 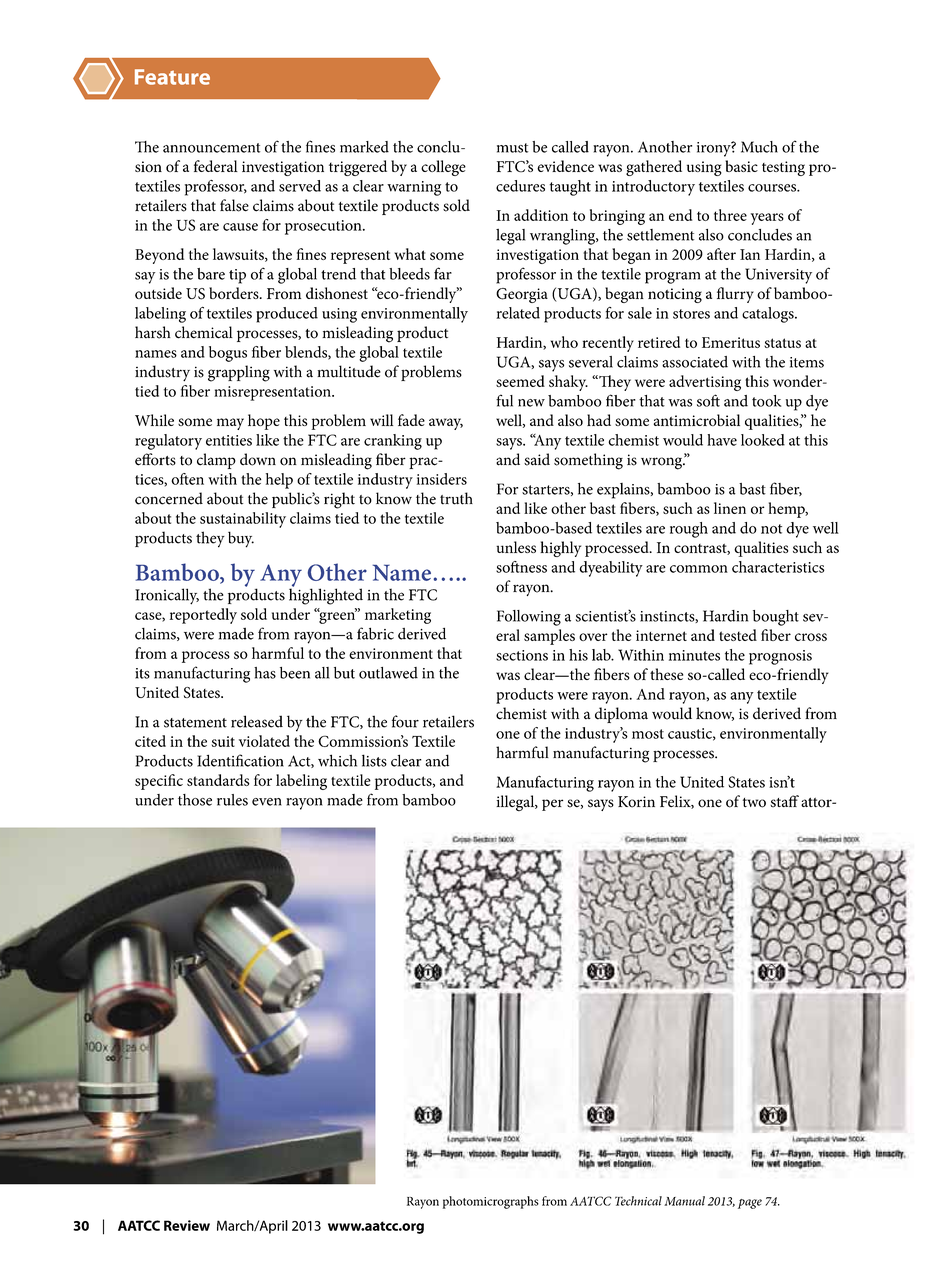 What do you see at coordinates (754, 803) in the screenshot?
I see `two` at bounding box center [754, 803].
